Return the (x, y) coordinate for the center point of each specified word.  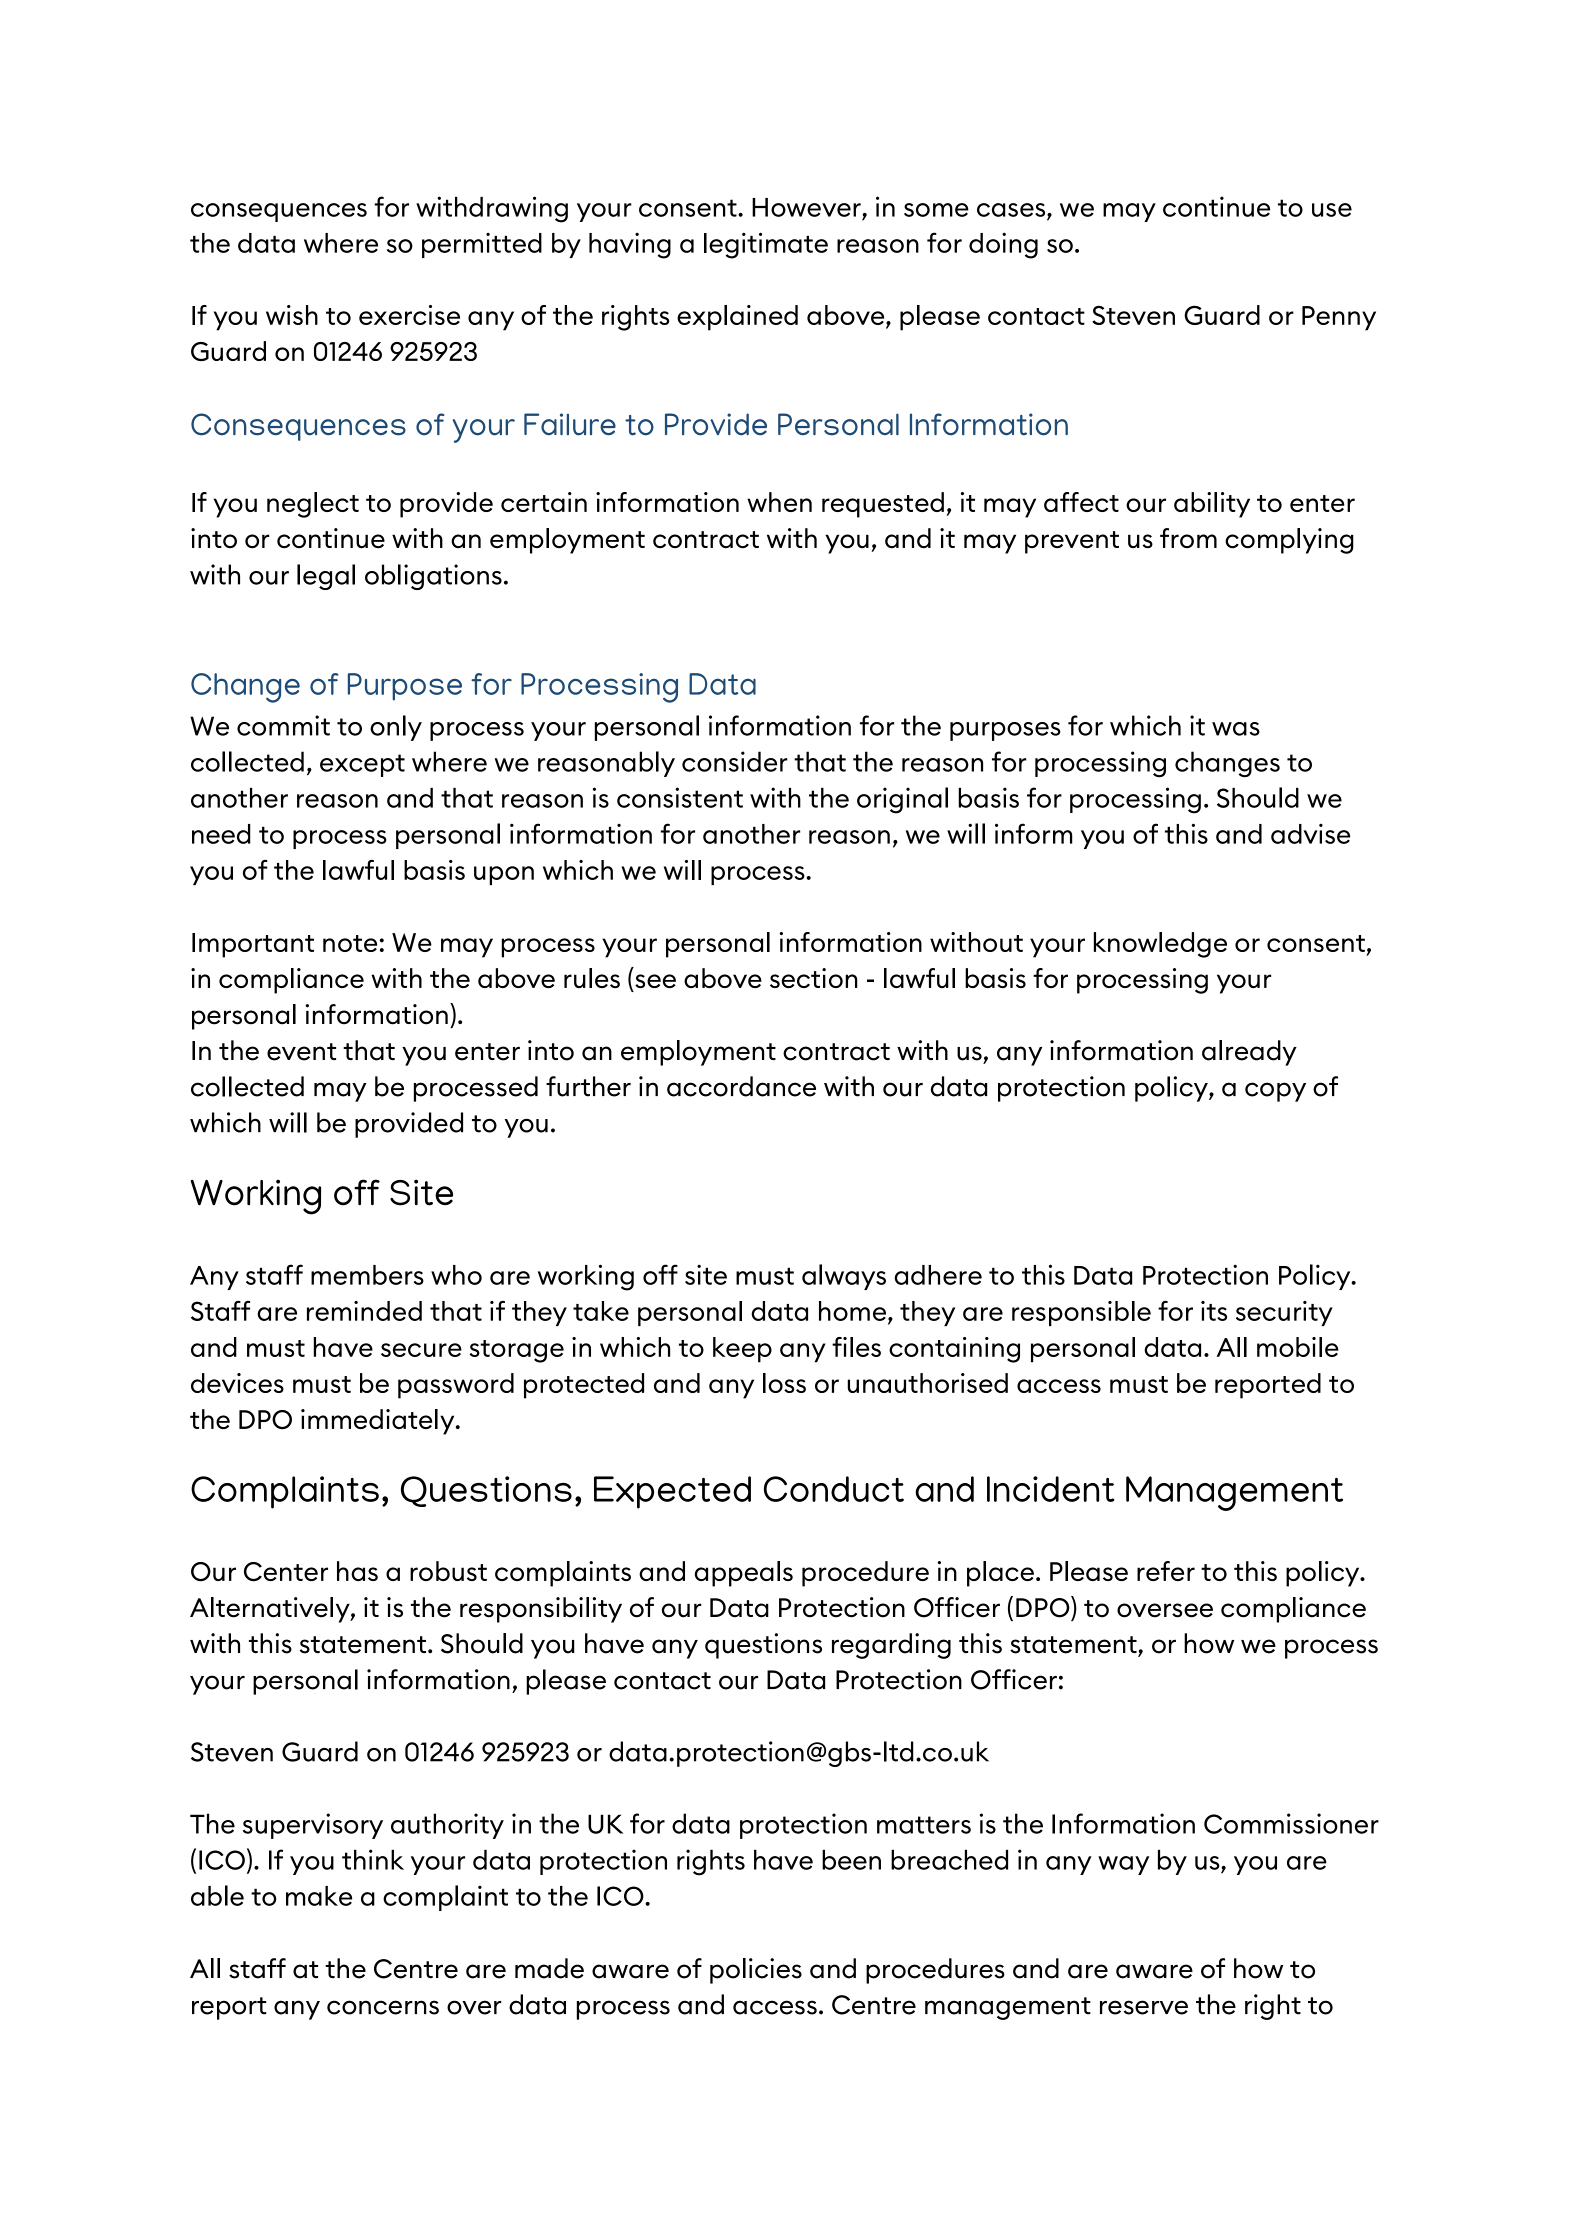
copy (1275, 1092)
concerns (383, 2007)
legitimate (766, 245)
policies (756, 1971)
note (350, 943)
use (1332, 210)
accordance (741, 1086)
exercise (409, 315)
